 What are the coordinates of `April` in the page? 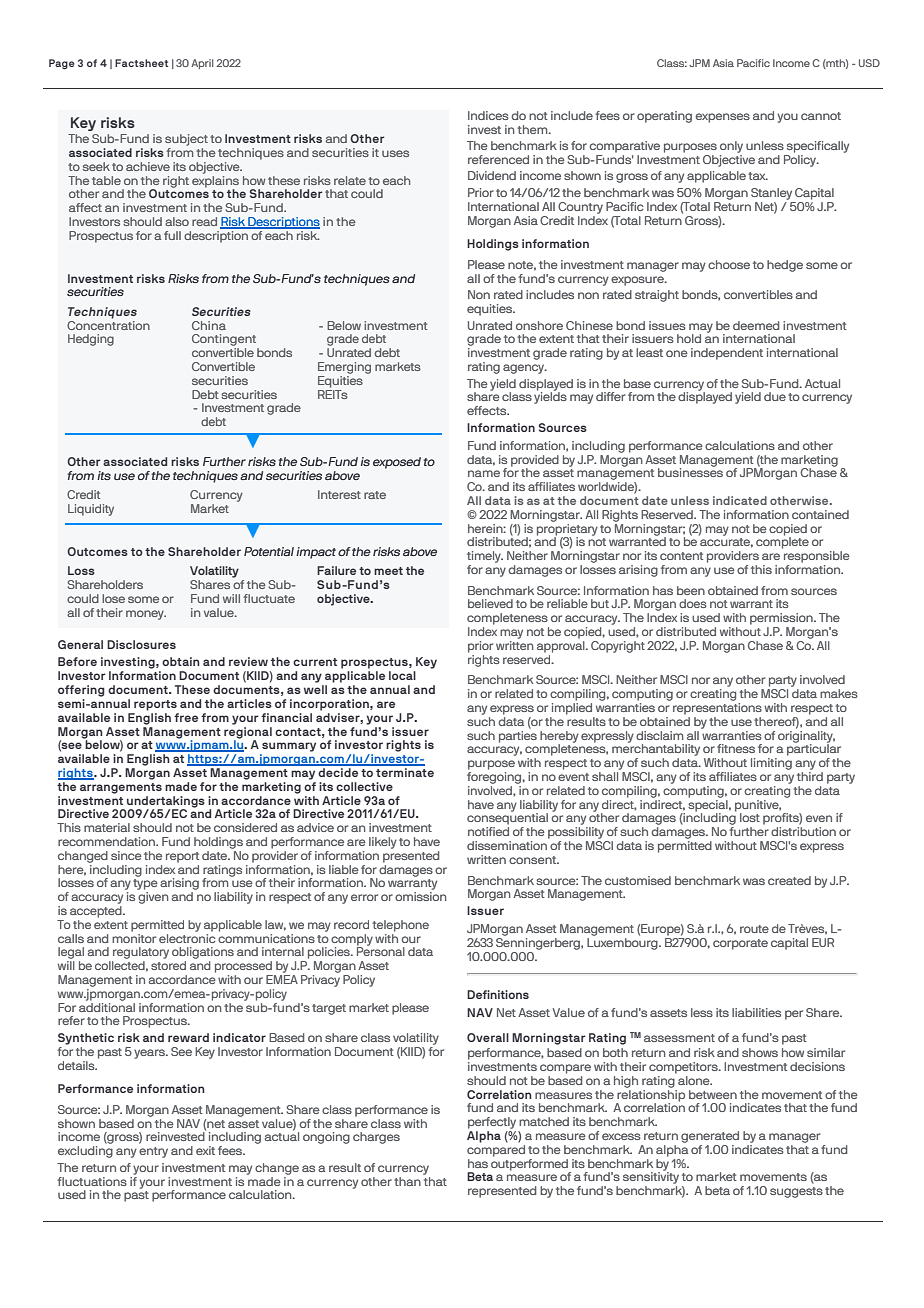 It's located at (202, 64).
